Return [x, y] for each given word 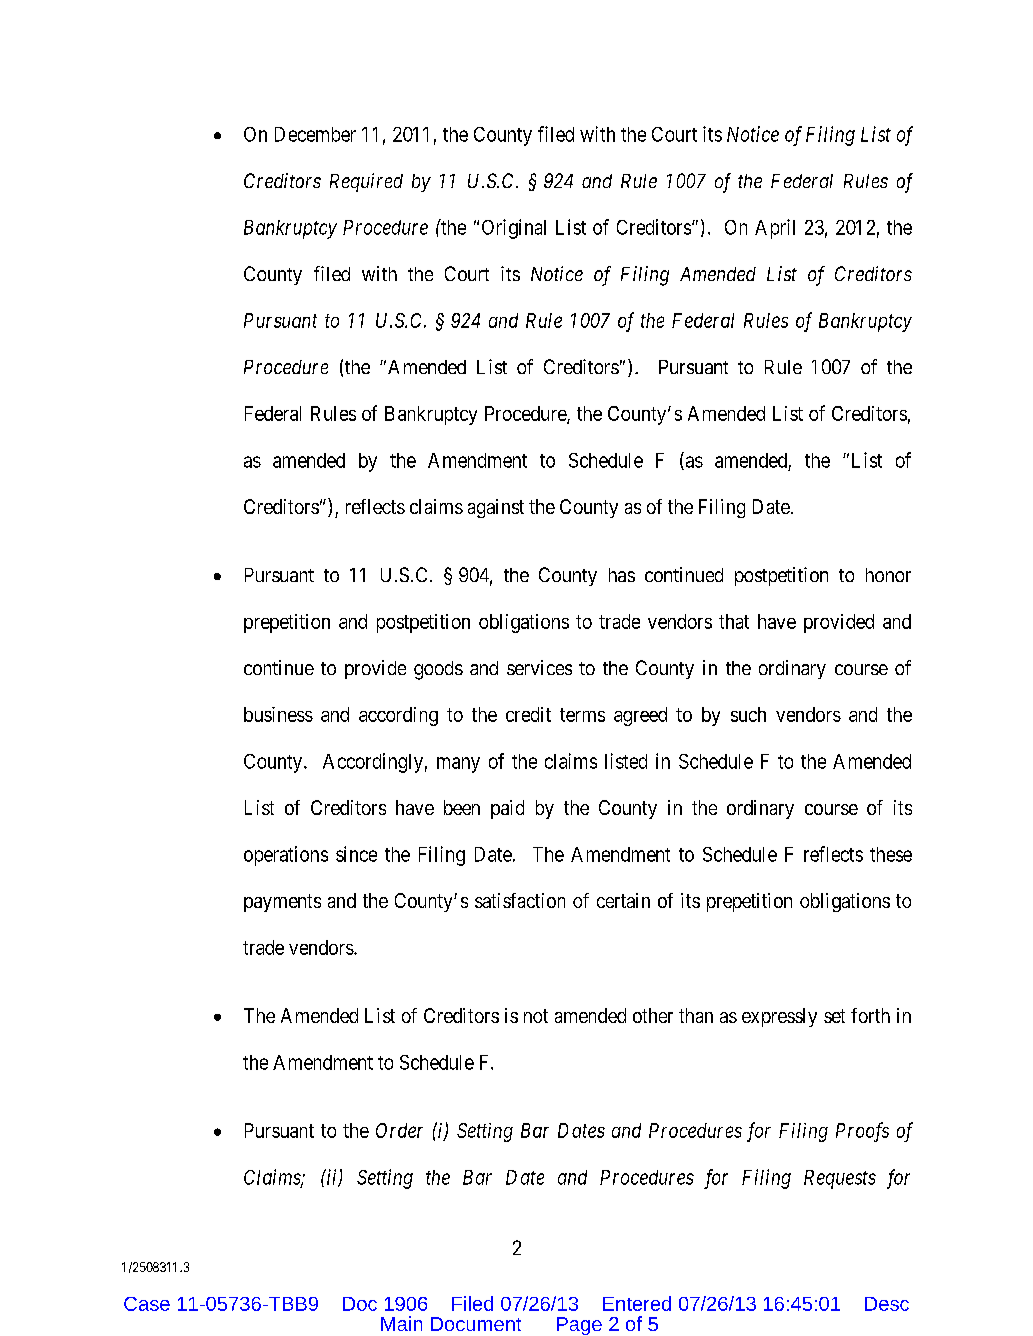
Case [147, 1304]
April [775, 229]
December [315, 134]
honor [888, 575]
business [278, 714]
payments [282, 903]
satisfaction [520, 900]
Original [514, 229]
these [891, 854]
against [496, 508]
